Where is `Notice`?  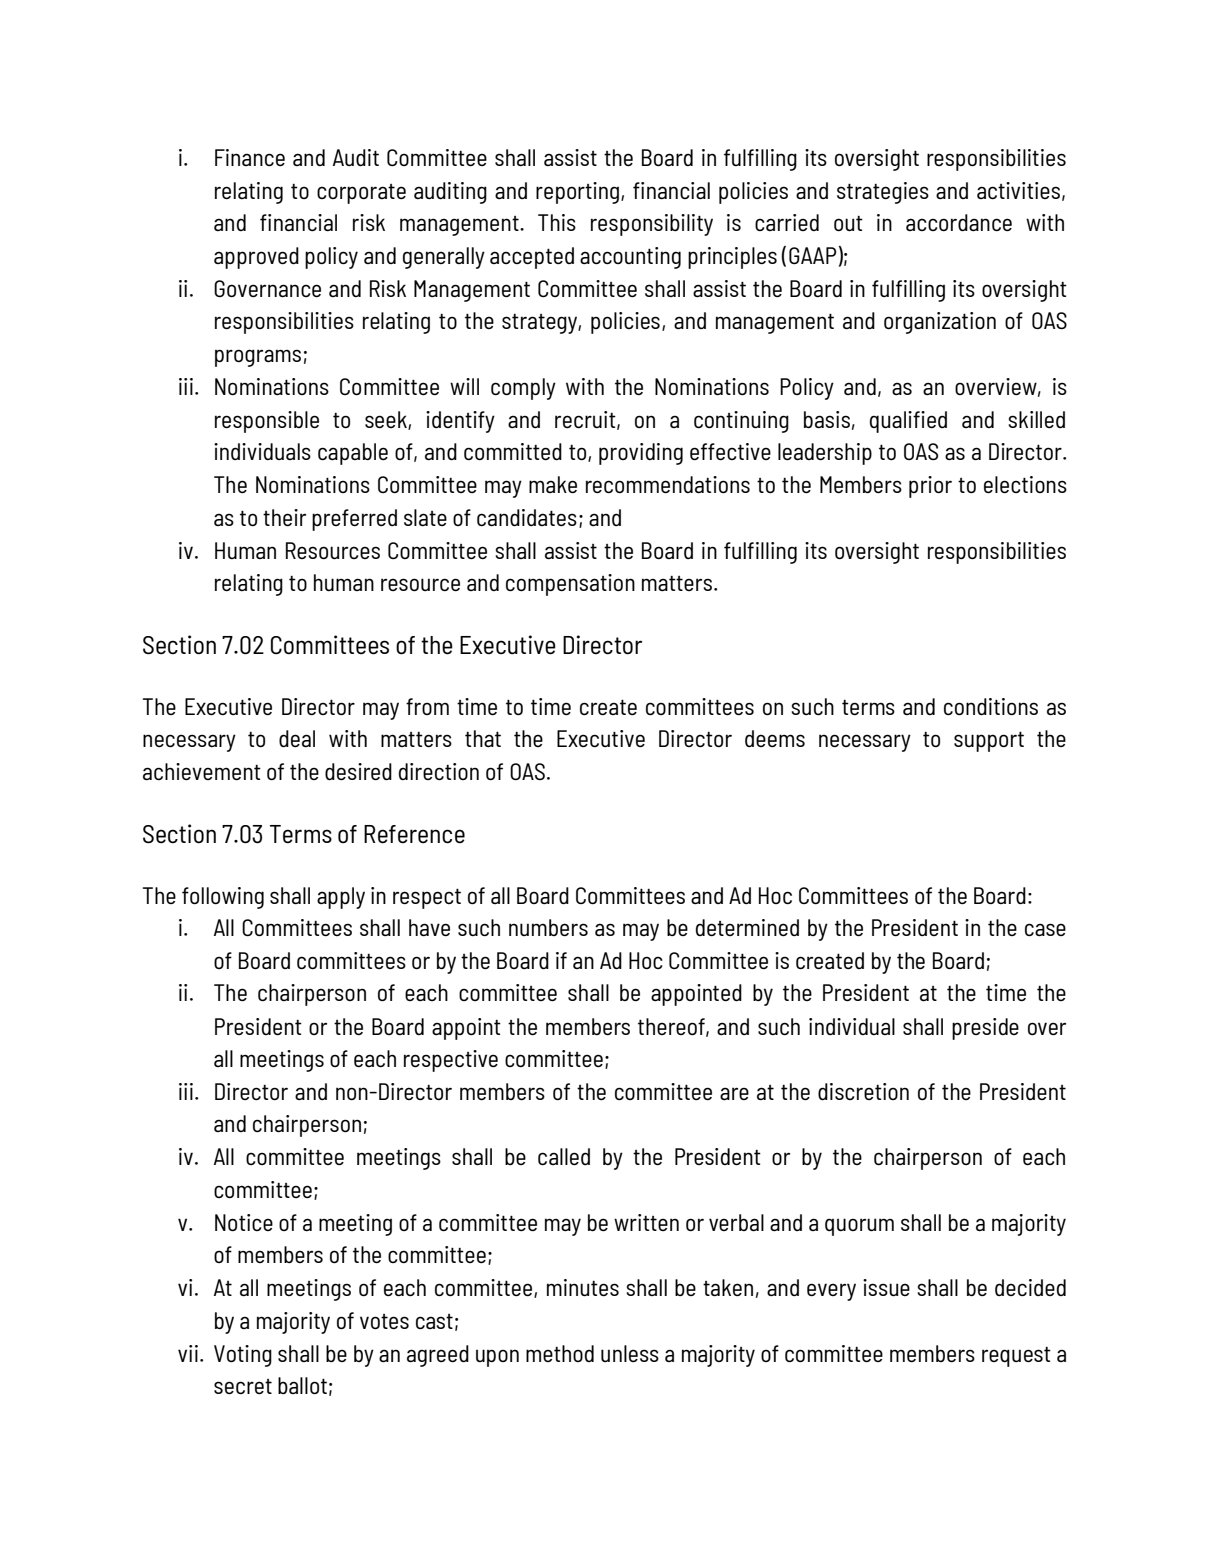 Notice is located at coordinates (244, 1222).
